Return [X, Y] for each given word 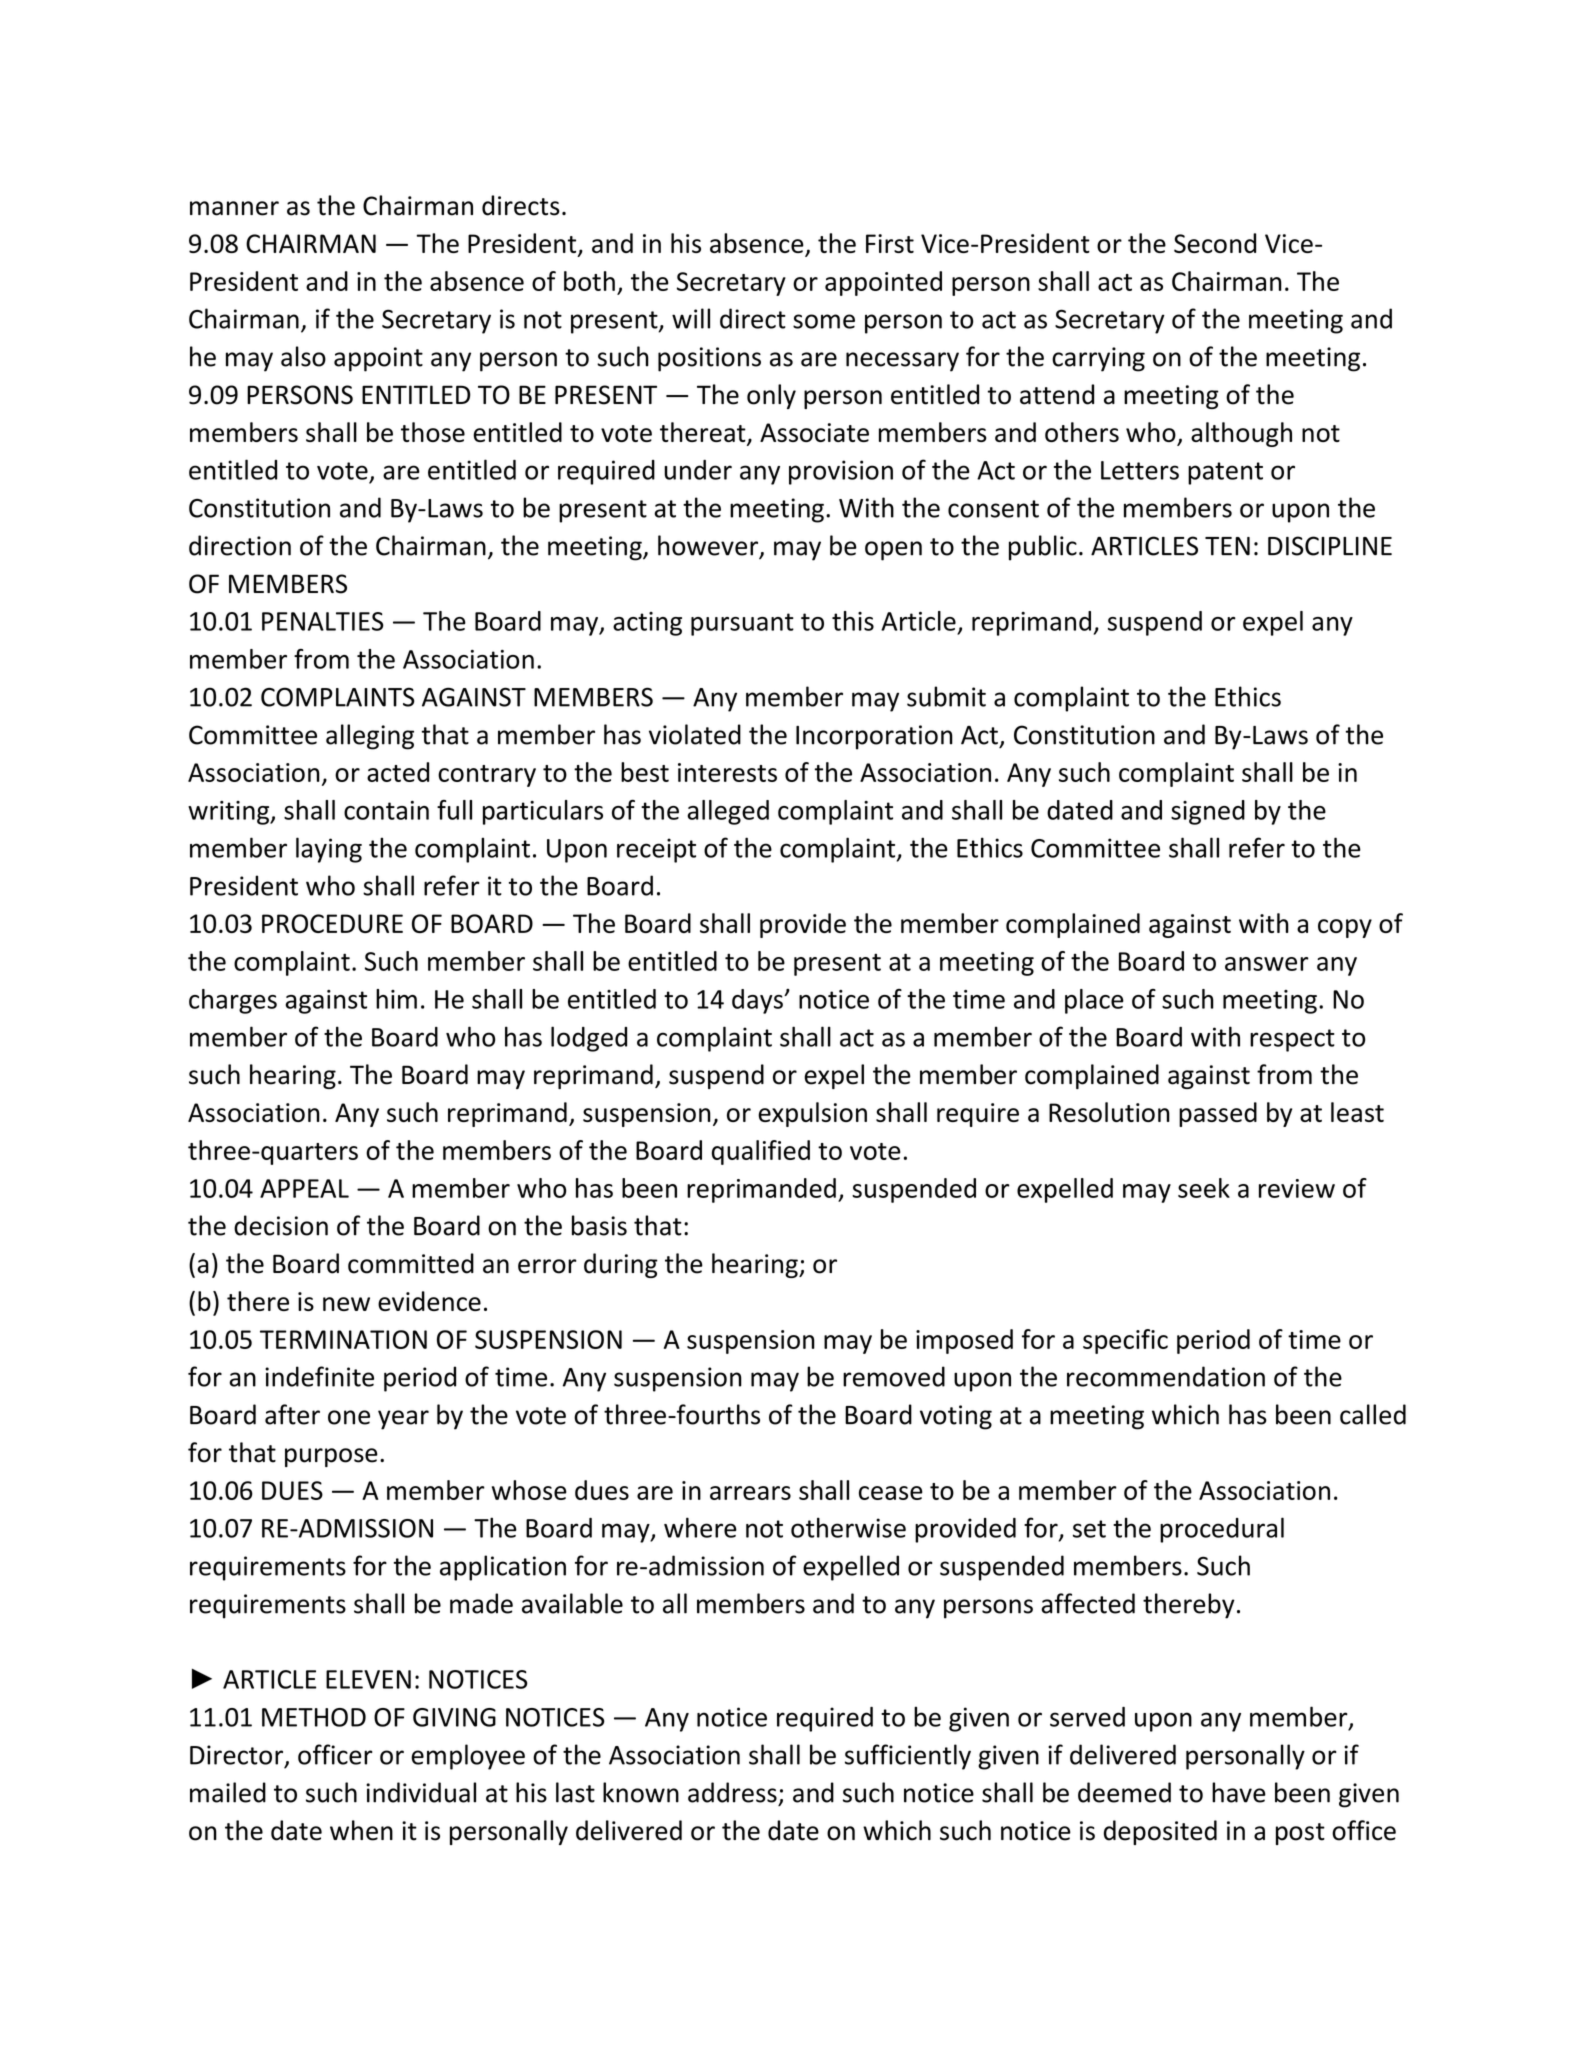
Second [1215, 243]
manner [234, 208]
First [890, 243]
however [709, 546]
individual [421, 1792]
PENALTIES [323, 621]
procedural [1222, 1530]
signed [1208, 812]
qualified [761, 1152]
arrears [750, 1493]
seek [1204, 1188]
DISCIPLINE [1330, 546]
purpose [331, 1457]
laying [329, 850]
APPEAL [304, 1188]
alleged [728, 812]
